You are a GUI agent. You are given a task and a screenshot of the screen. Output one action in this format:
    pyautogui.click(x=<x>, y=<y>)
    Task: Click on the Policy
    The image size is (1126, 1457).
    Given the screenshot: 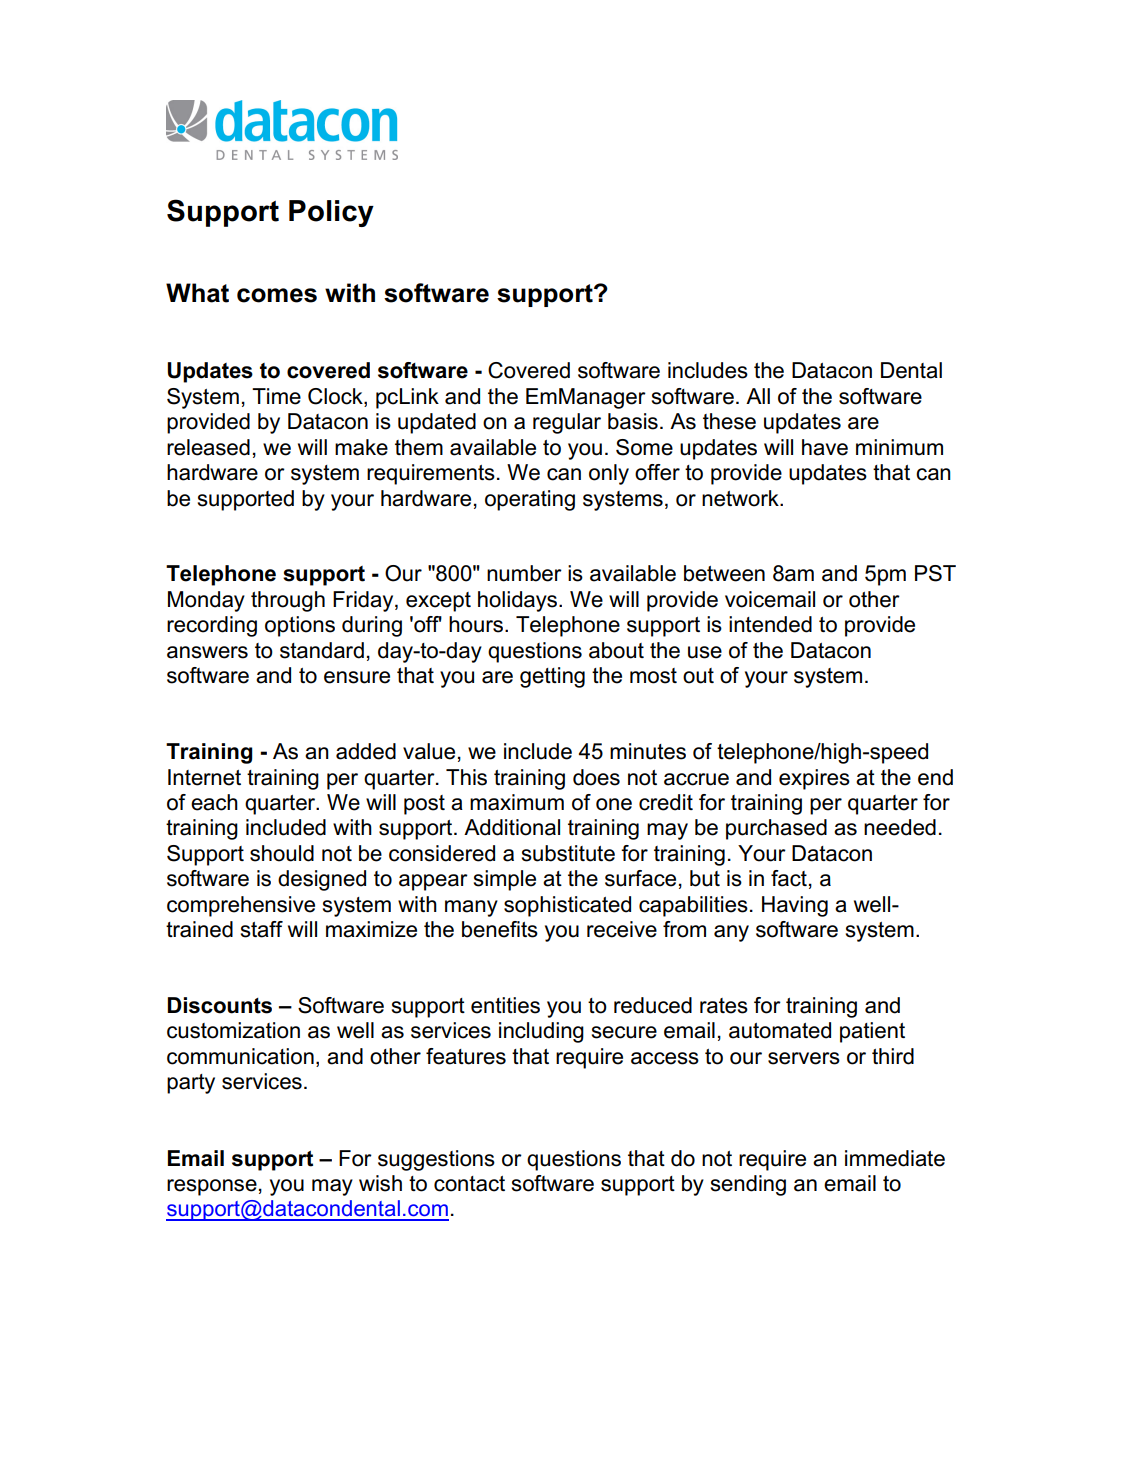 What is the action you would take?
    pyautogui.click(x=331, y=213)
